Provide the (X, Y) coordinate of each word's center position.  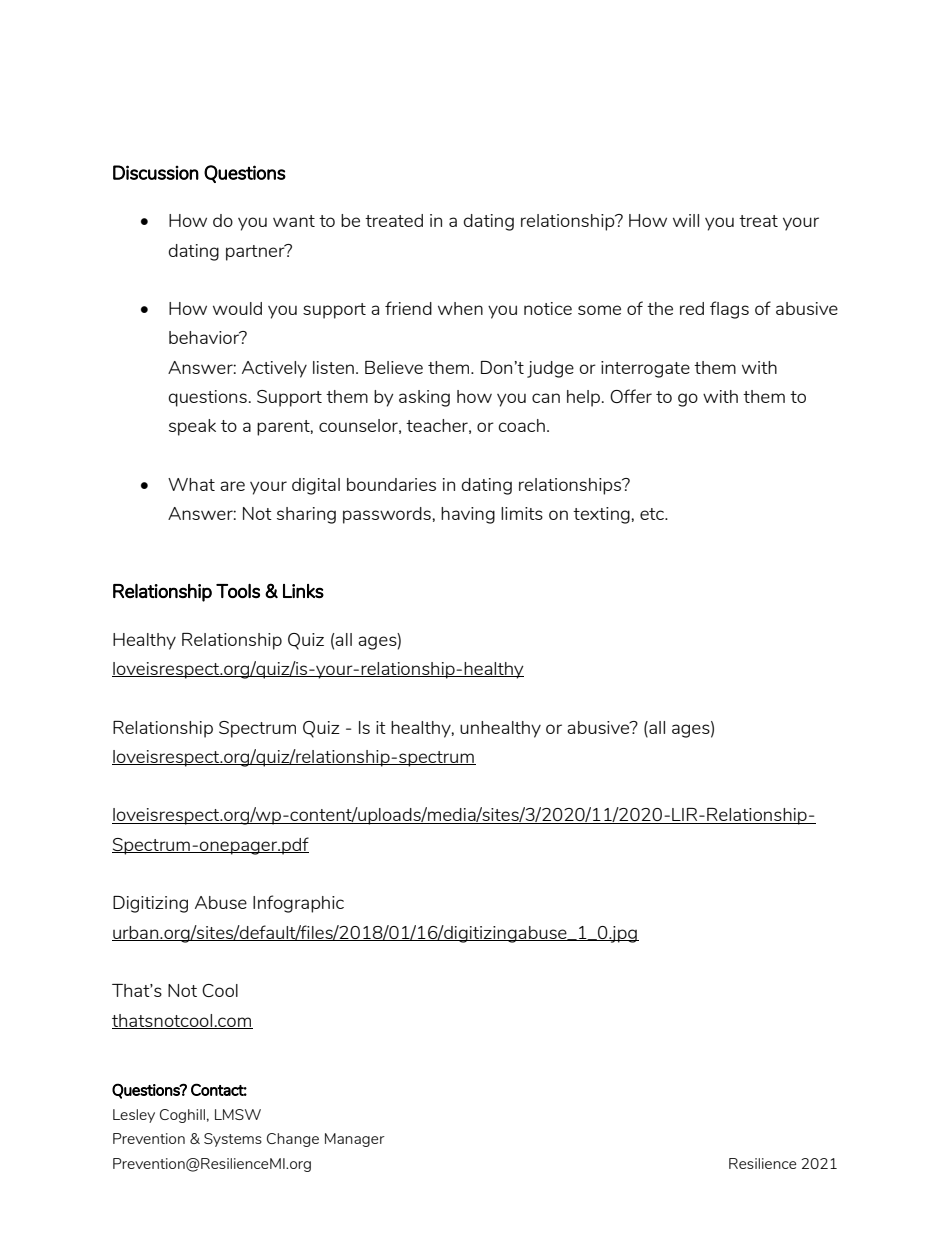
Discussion (156, 172)
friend (408, 308)
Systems (233, 1140)
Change (293, 1140)
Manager (355, 1140)
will (686, 220)
